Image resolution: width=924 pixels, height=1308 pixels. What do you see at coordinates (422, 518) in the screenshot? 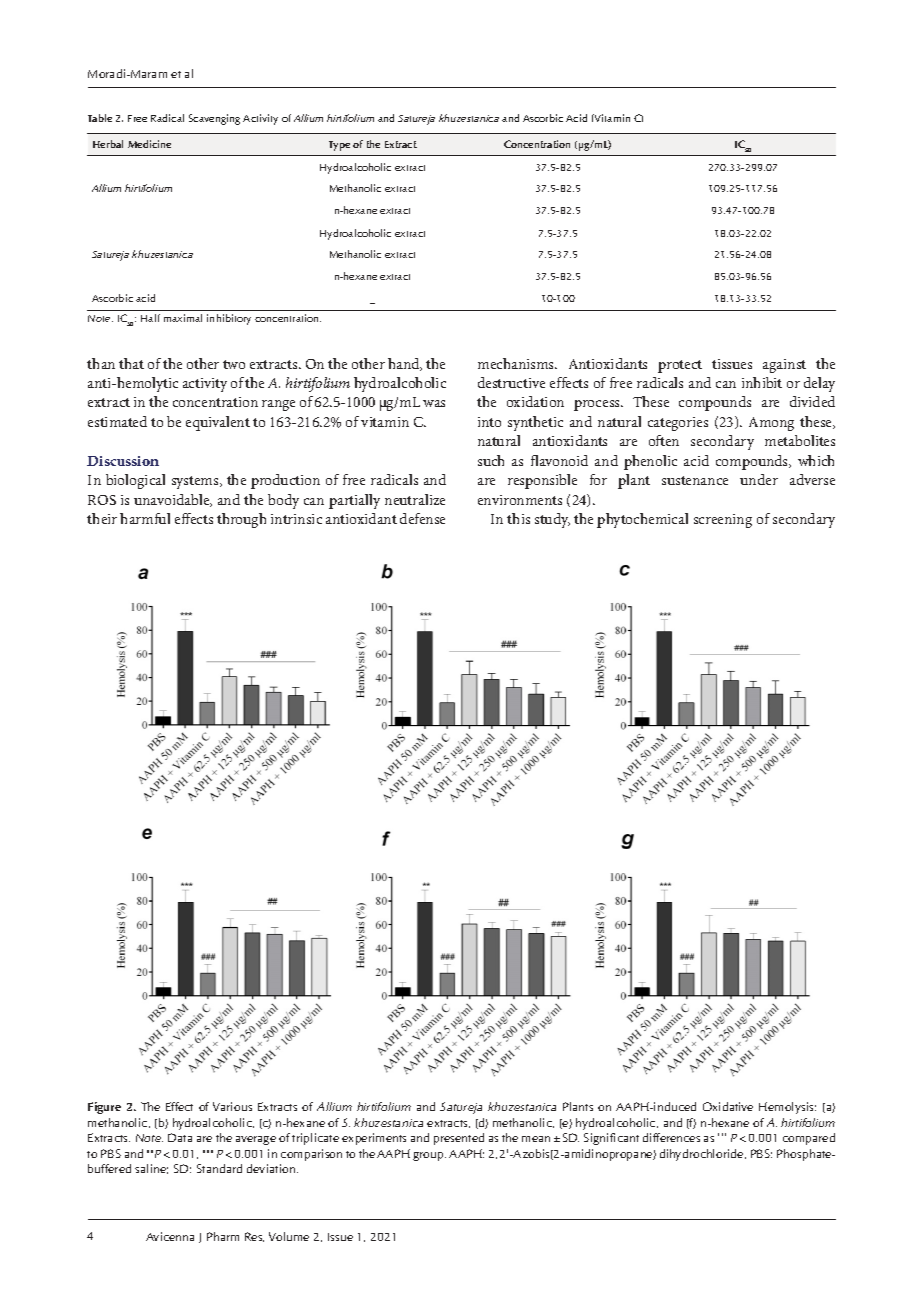
I see `defense` at bounding box center [422, 518].
